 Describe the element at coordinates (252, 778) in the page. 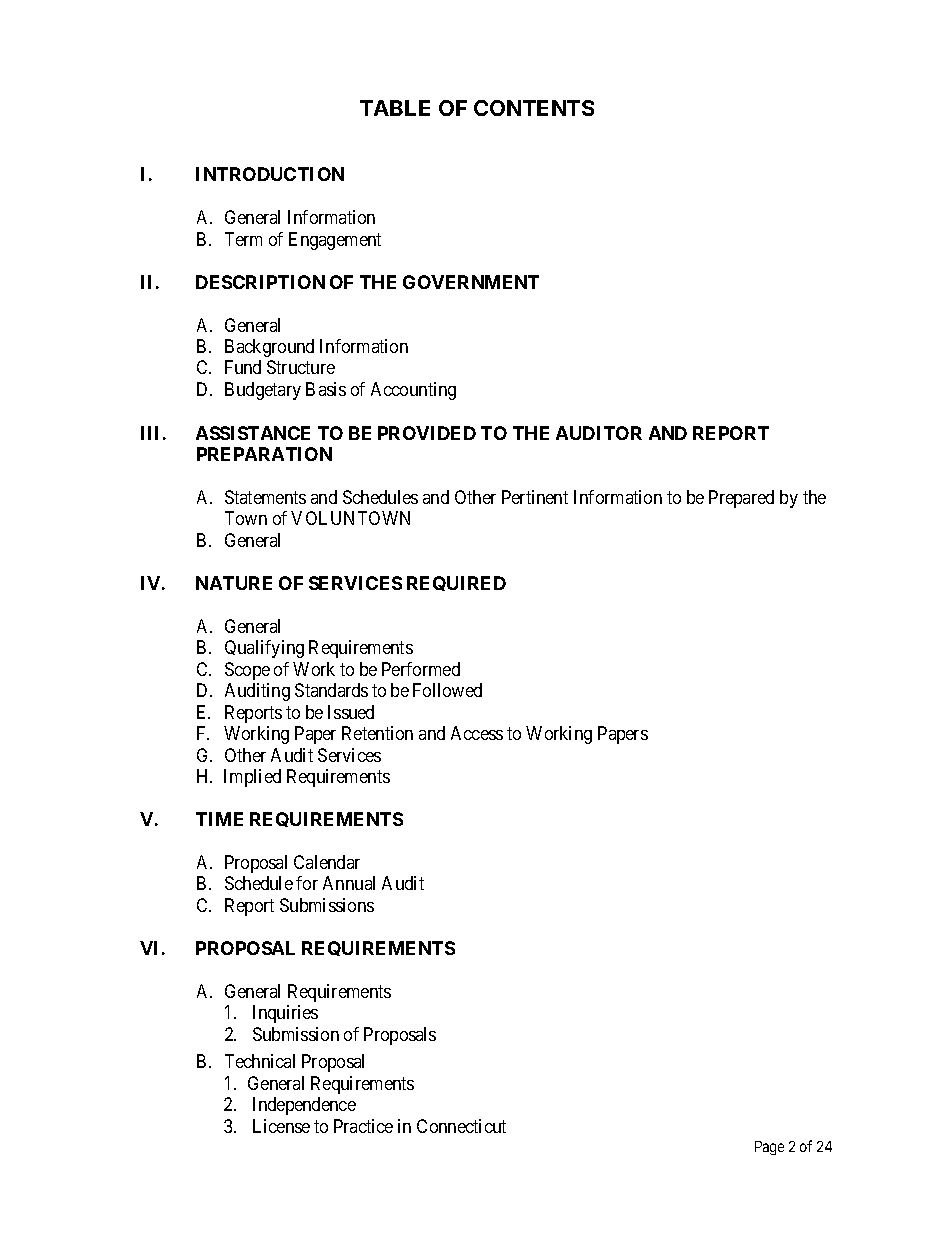

I see `Implied` at that location.
